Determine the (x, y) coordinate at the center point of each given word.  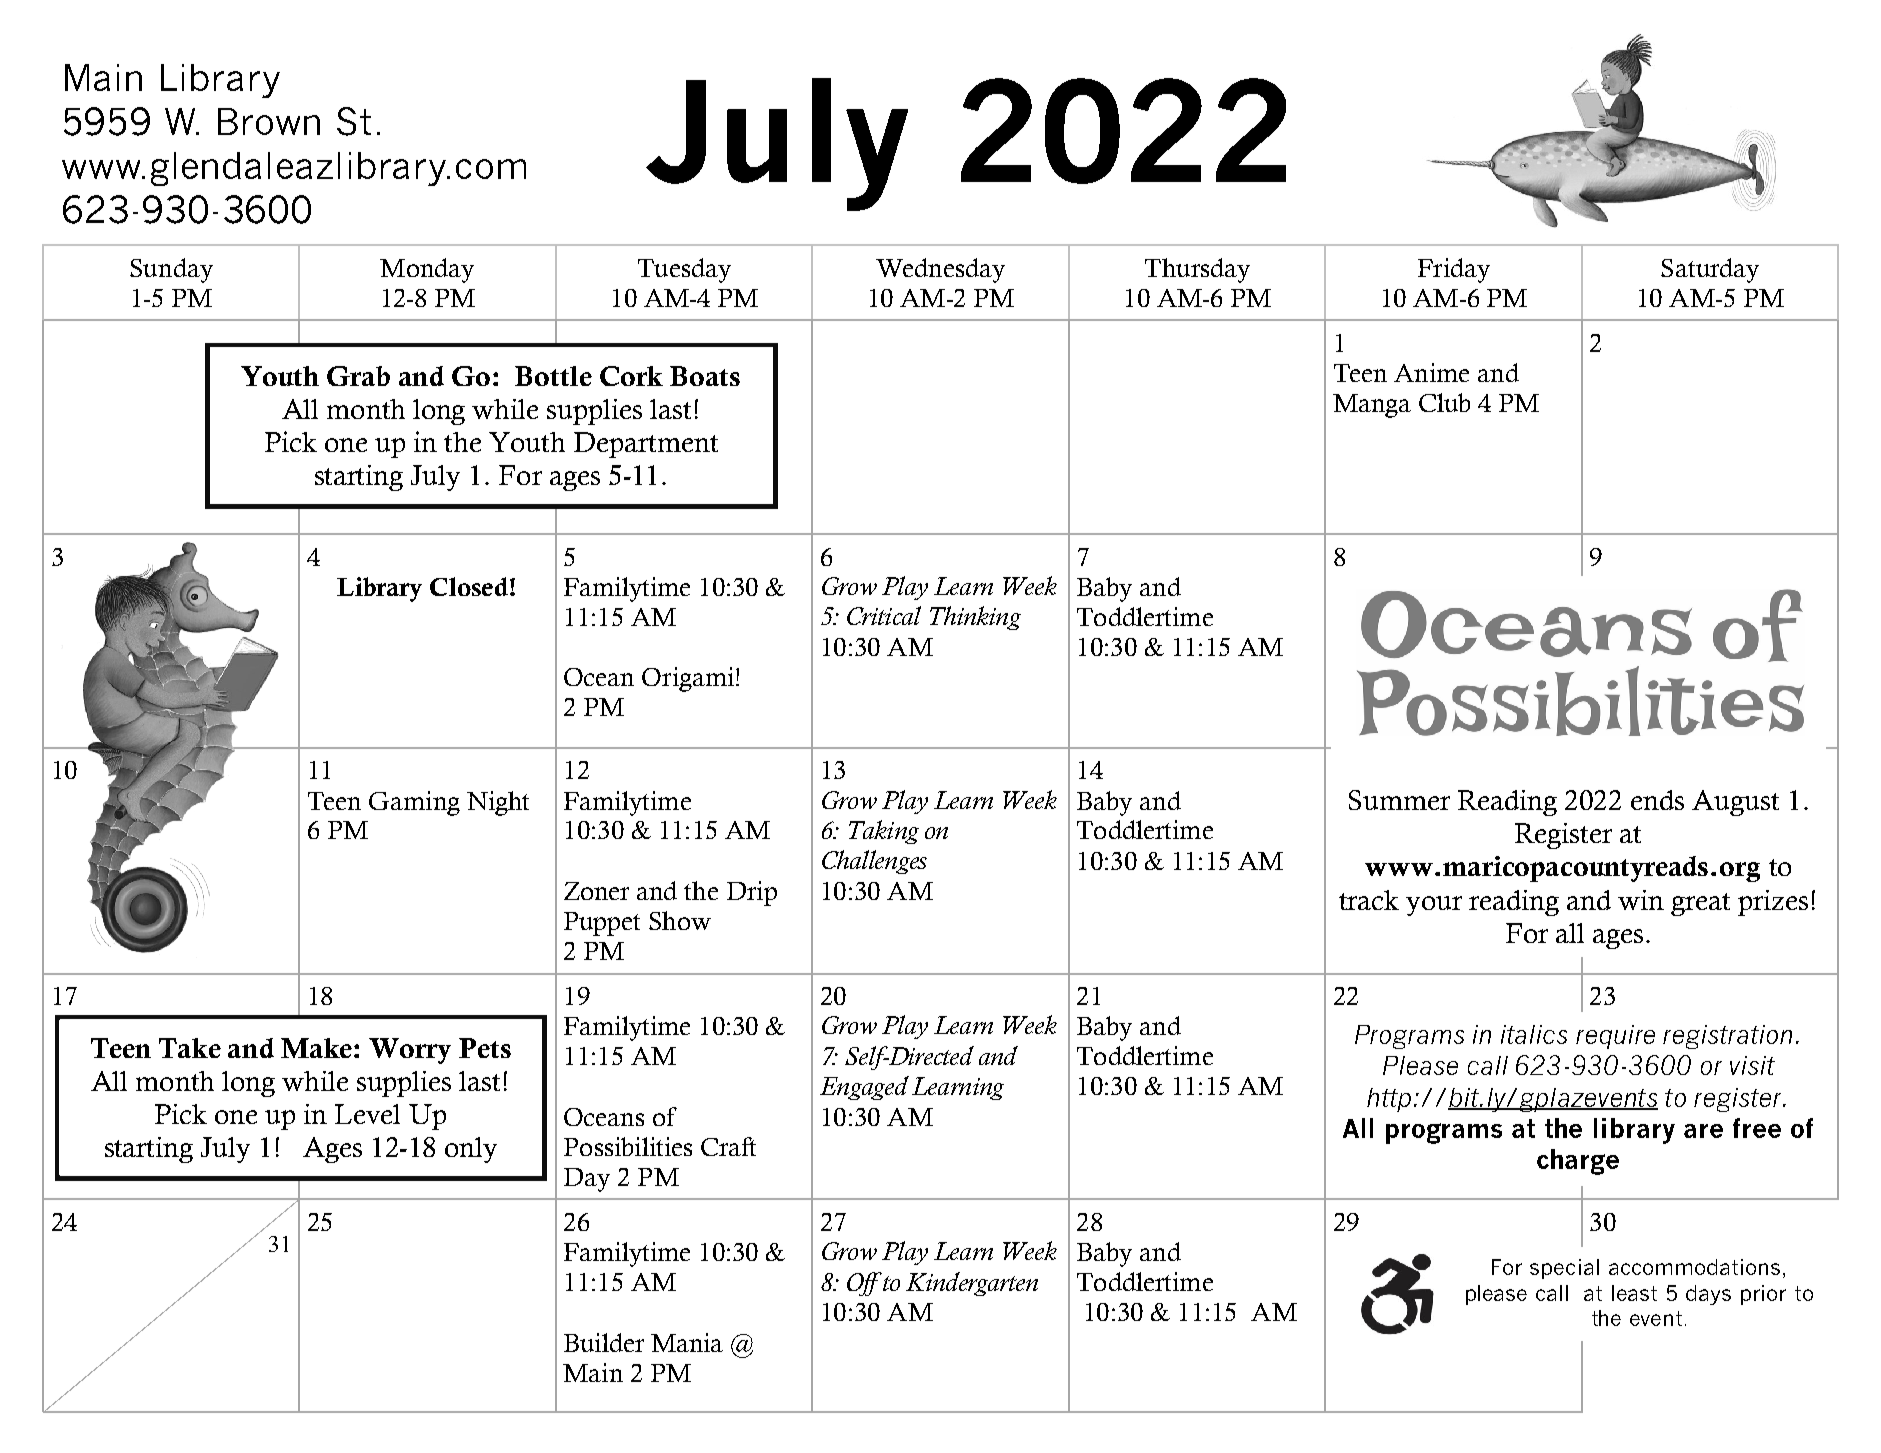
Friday (1454, 270)
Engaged (864, 1088)
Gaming (414, 803)
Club (1444, 402)
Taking (884, 832)
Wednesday (940, 270)
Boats (705, 376)
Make (316, 1048)
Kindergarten (972, 1284)
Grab (358, 376)
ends (1657, 800)
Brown (269, 121)
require (1615, 1037)
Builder (604, 1342)
